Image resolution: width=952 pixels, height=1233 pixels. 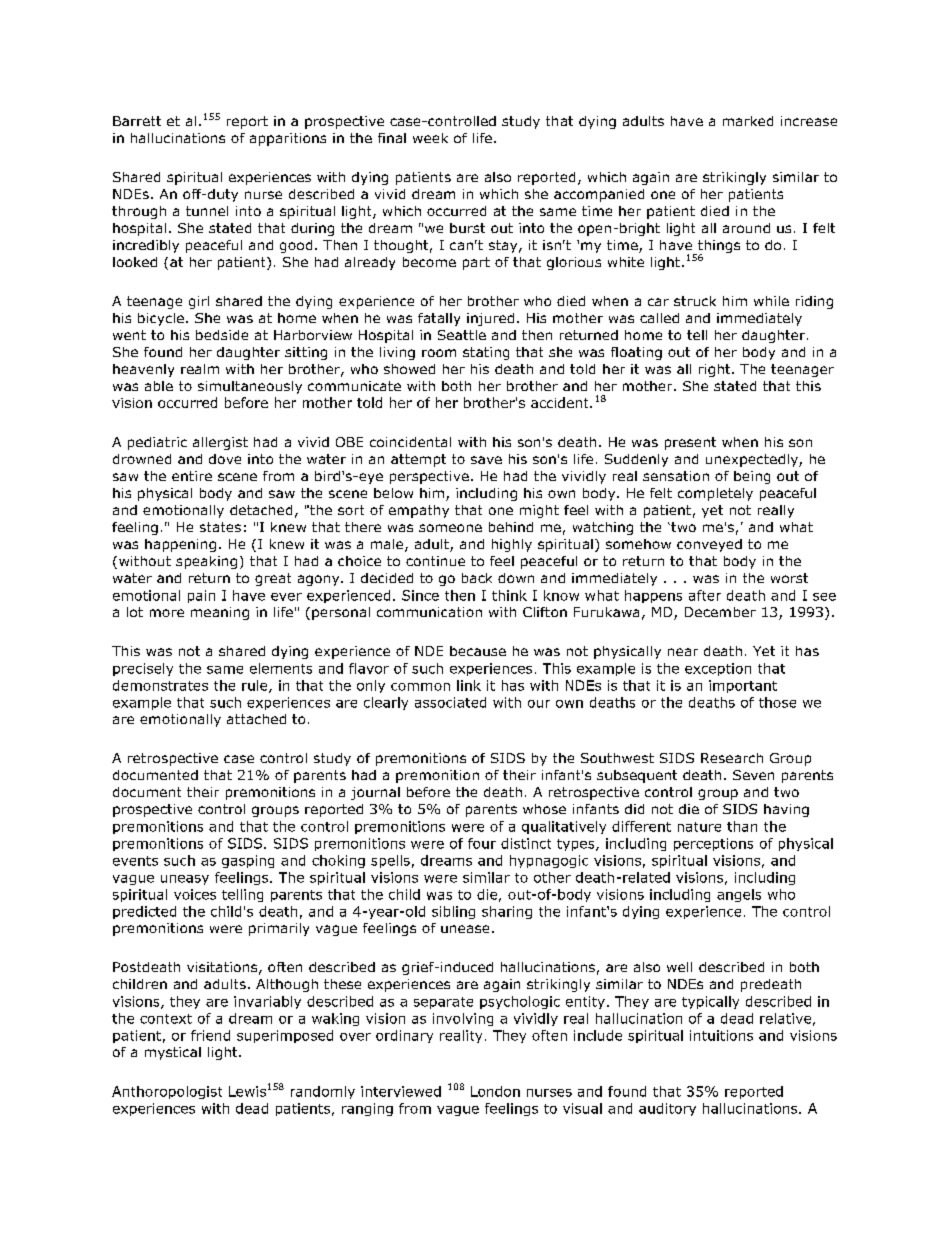 What do you see at coordinates (748, 121) in the image?
I see `marked` at bounding box center [748, 121].
